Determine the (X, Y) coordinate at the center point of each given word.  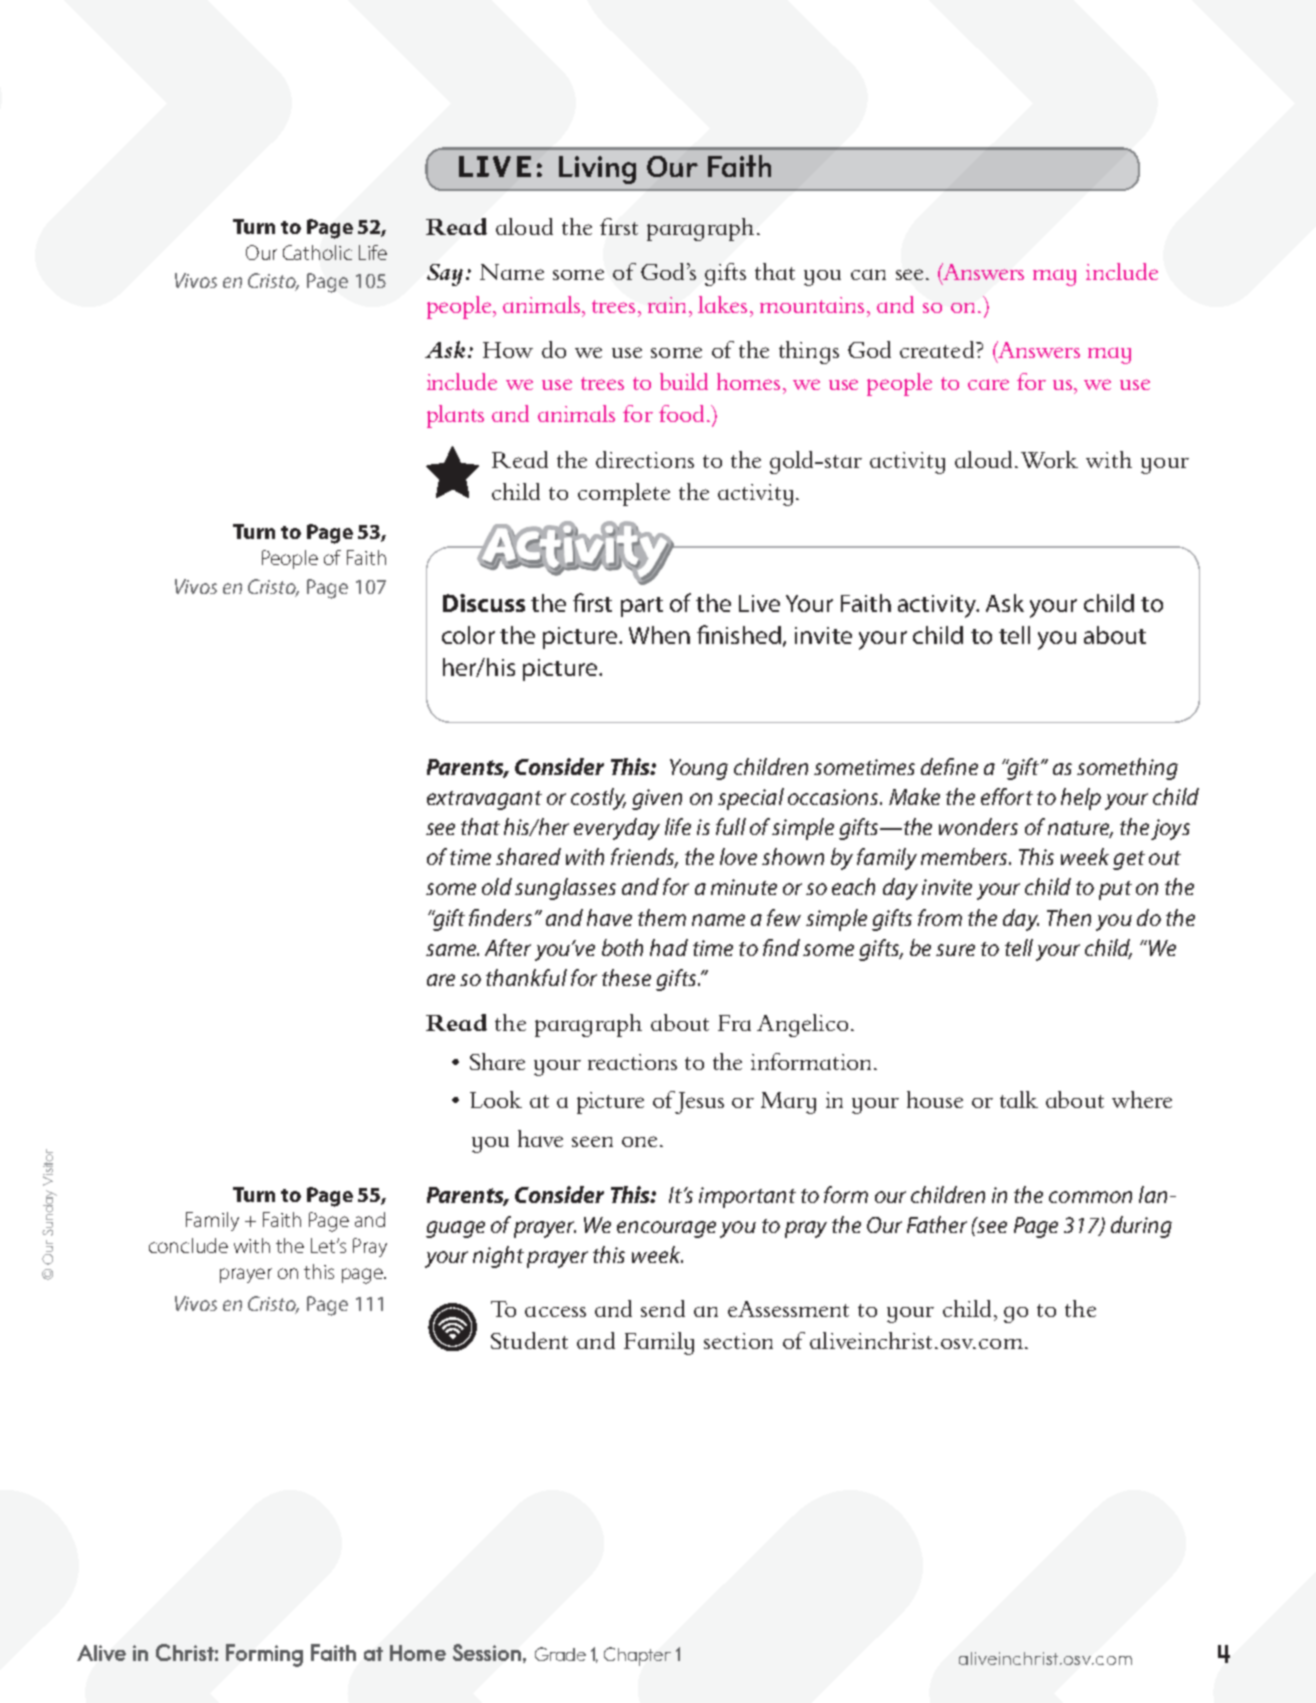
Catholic (317, 252)
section (738, 1341)
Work (1049, 459)
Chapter (637, 1656)
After (508, 947)
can (868, 274)
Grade (560, 1654)
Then (1069, 917)
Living (597, 170)
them (662, 917)
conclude (188, 1245)
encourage (666, 1229)
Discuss (484, 603)
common (1090, 1197)
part (642, 607)
